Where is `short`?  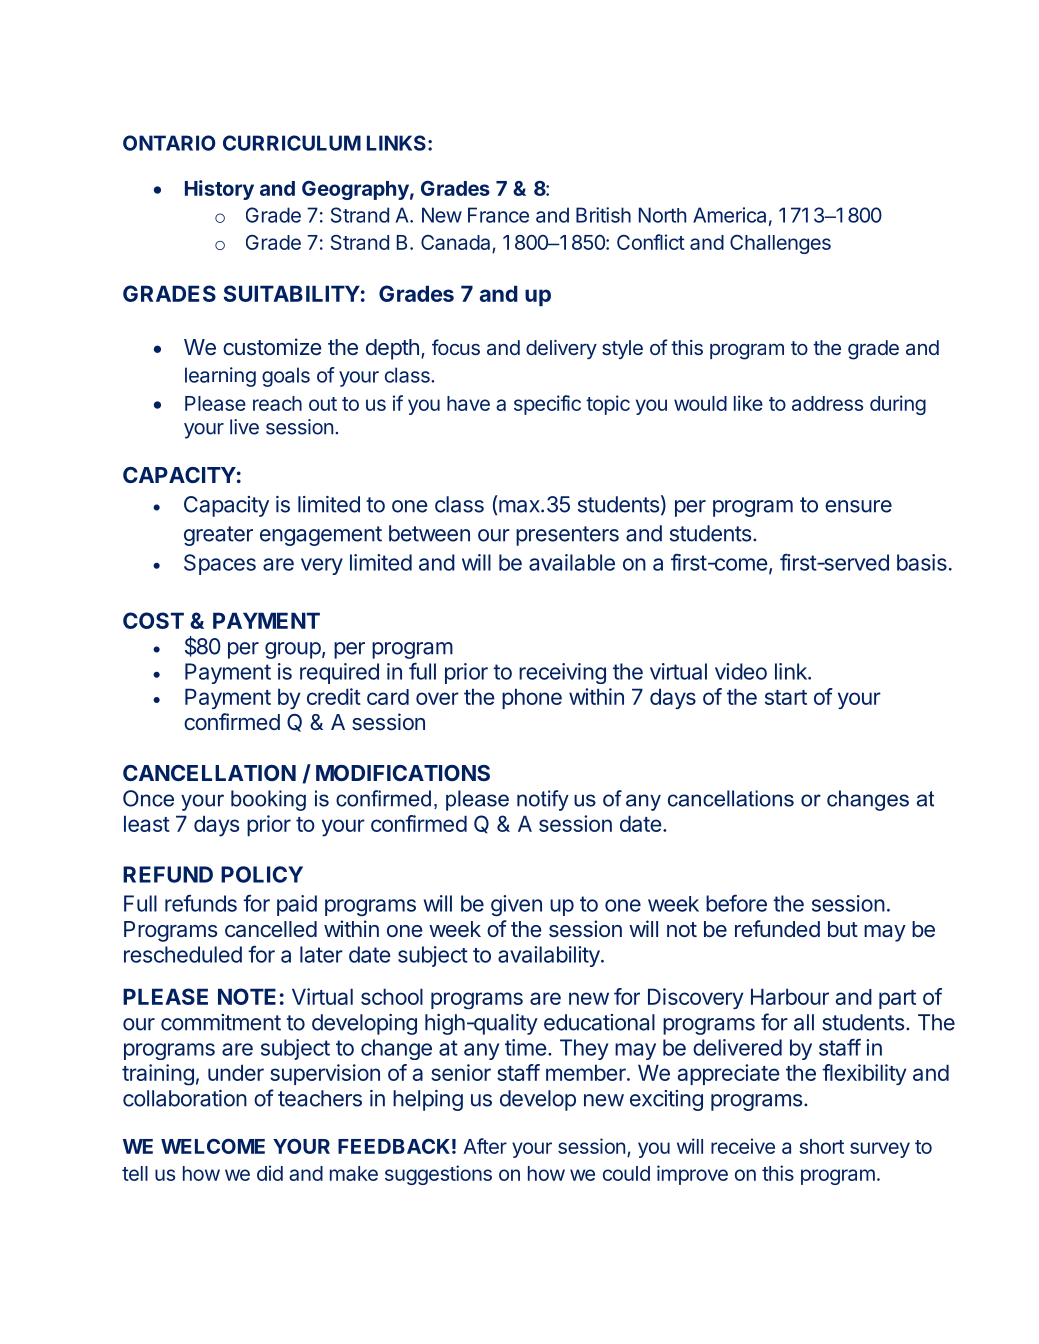
short is located at coordinates (821, 1146).
